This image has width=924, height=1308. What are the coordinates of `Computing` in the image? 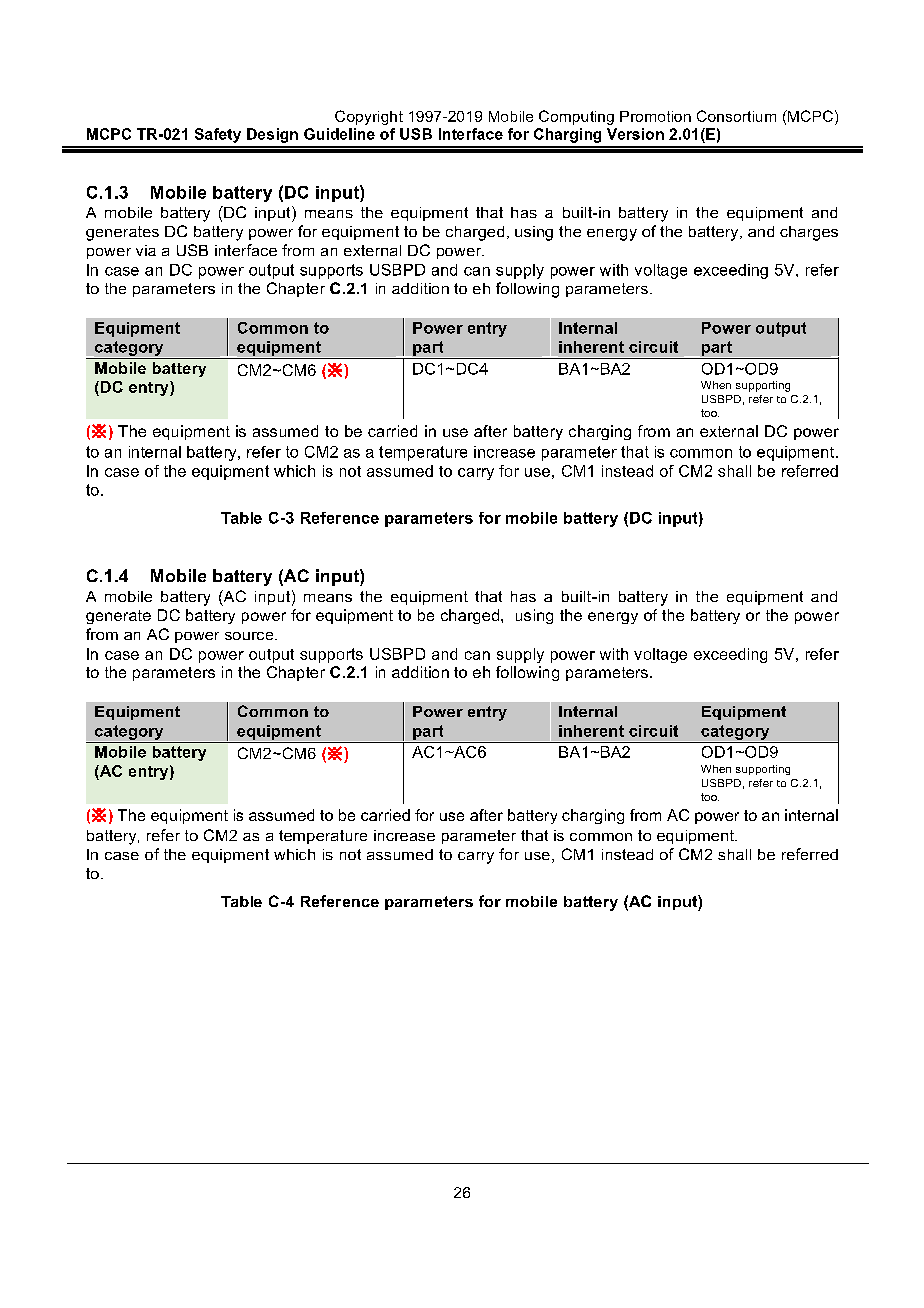 It's located at (576, 117).
